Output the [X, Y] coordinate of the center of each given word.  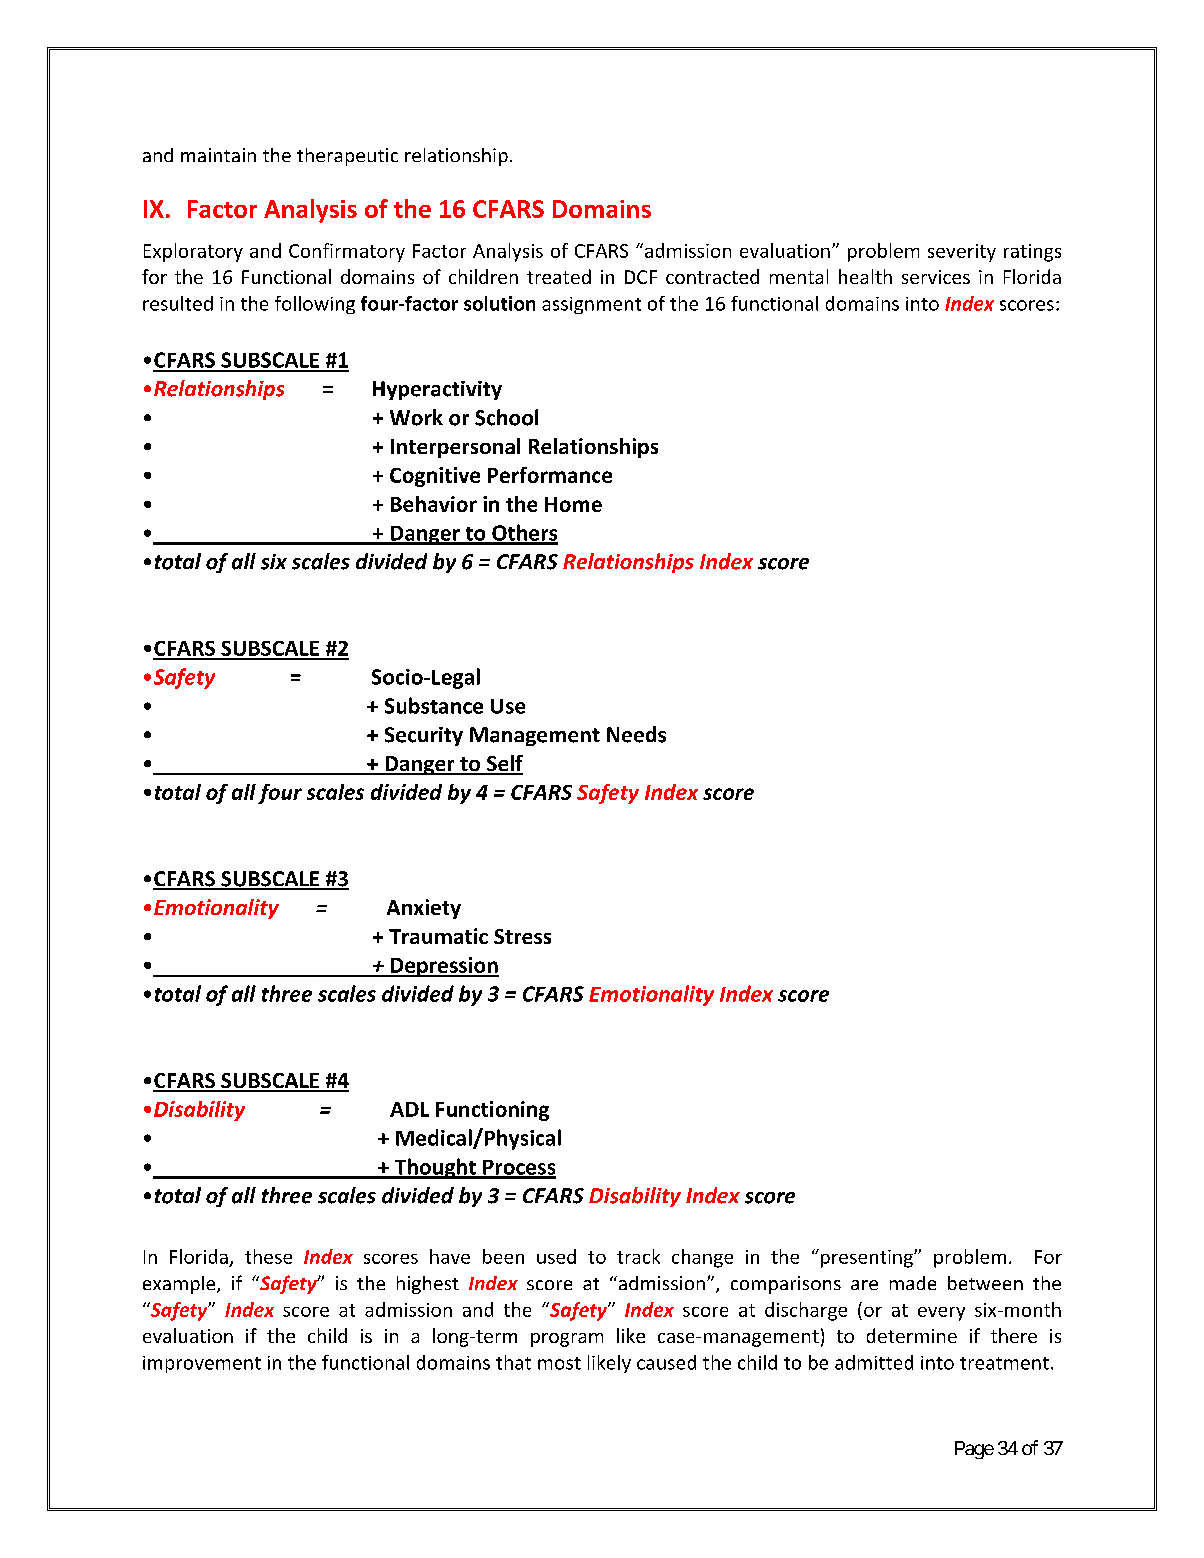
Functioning [492, 1111]
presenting [868, 1259]
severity [962, 253]
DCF [641, 277]
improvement [202, 1364]
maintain [218, 155]
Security [424, 736]
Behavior [434, 504]
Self [503, 764]
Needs [636, 734]
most [559, 1363]
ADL [409, 1109]
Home [573, 504]
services [936, 277]
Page [974, 1450]
